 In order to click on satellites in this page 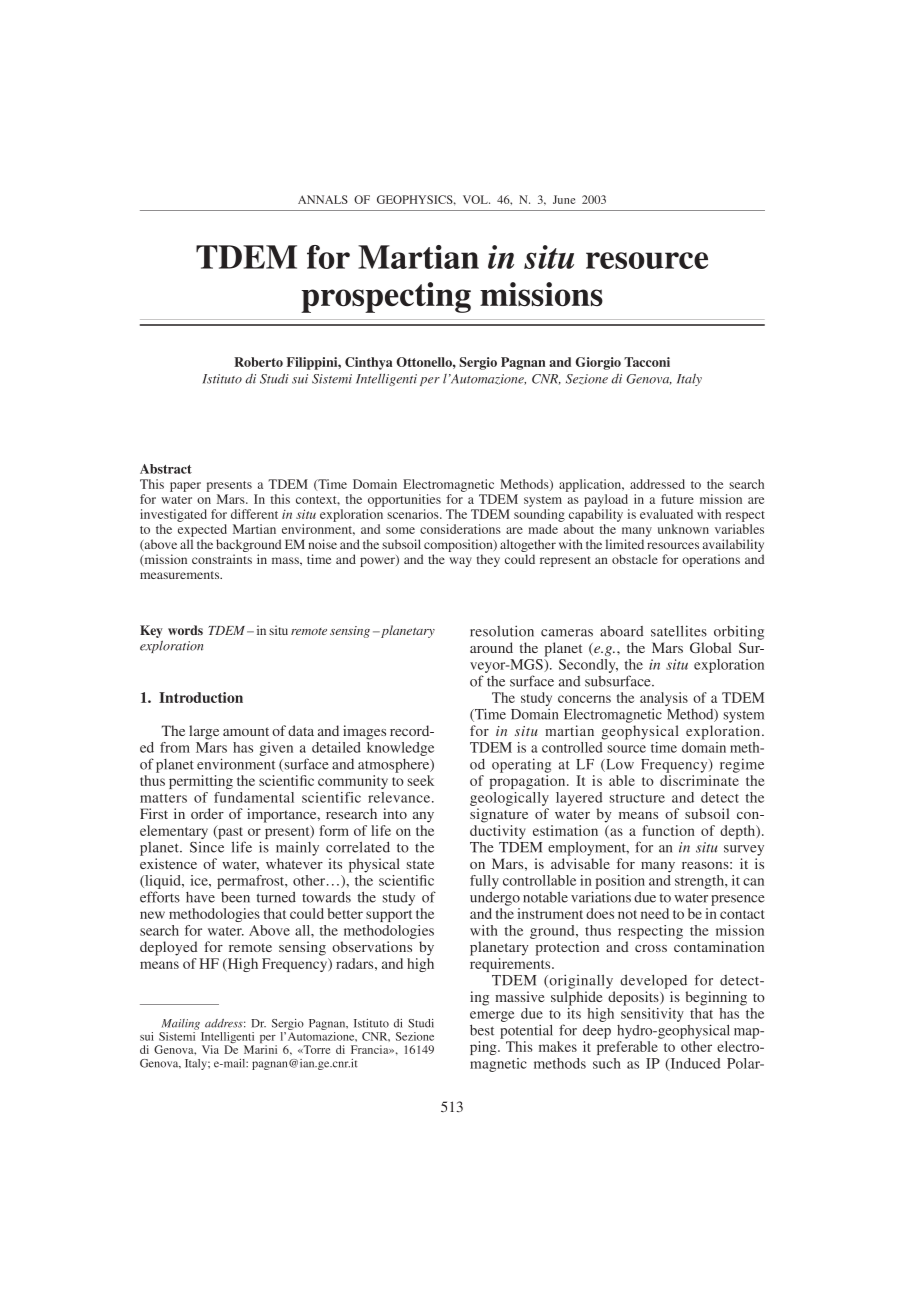, I will do `click(679, 631)`.
